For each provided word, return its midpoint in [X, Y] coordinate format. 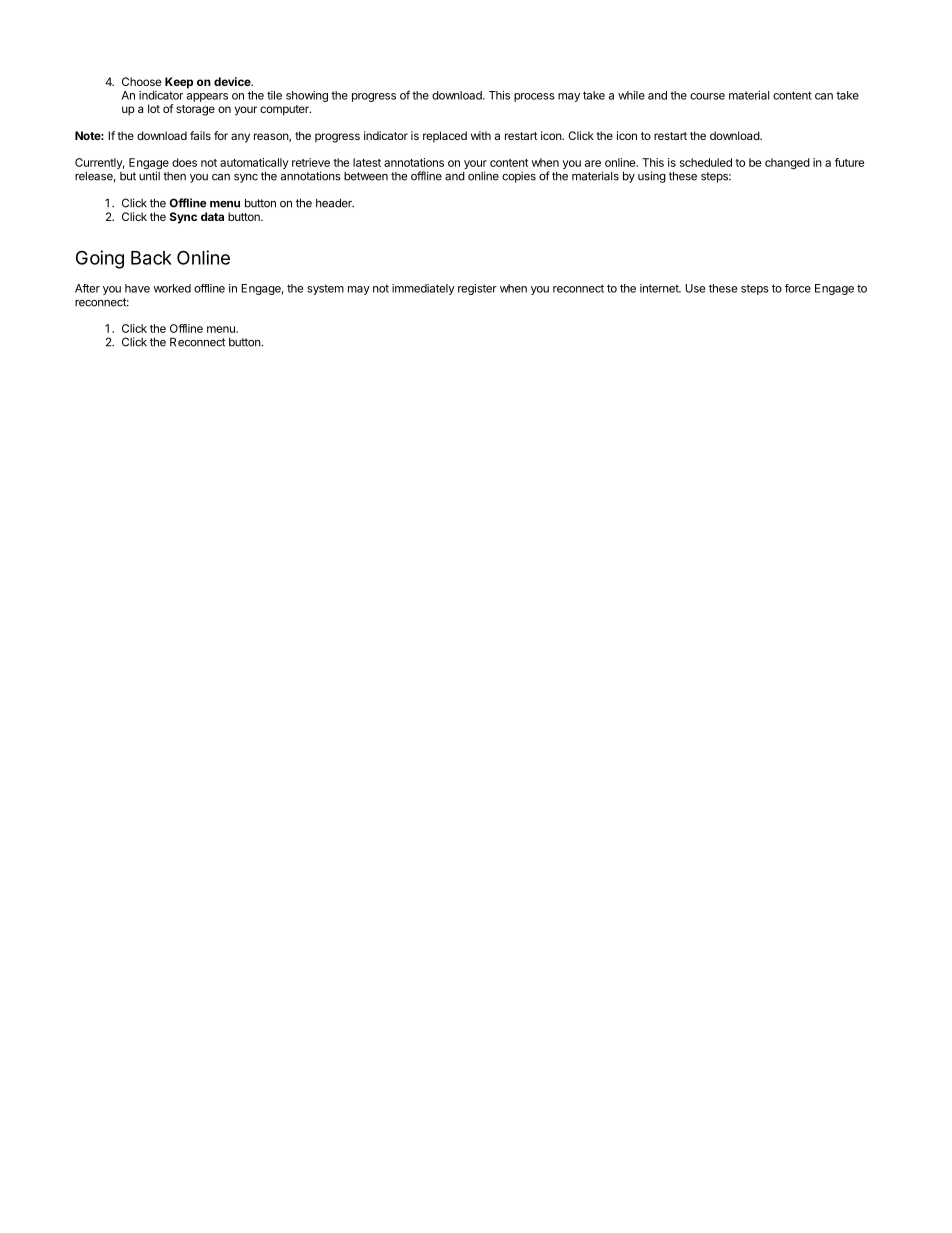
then [174, 176]
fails [200, 135]
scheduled [706, 162]
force [798, 288]
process [534, 97]
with [481, 135]
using [652, 177]
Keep [179, 83]
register [477, 289]
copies [519, 177]
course [707, 96]
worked [172, 288]
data [212, 216]
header [335, 203]
